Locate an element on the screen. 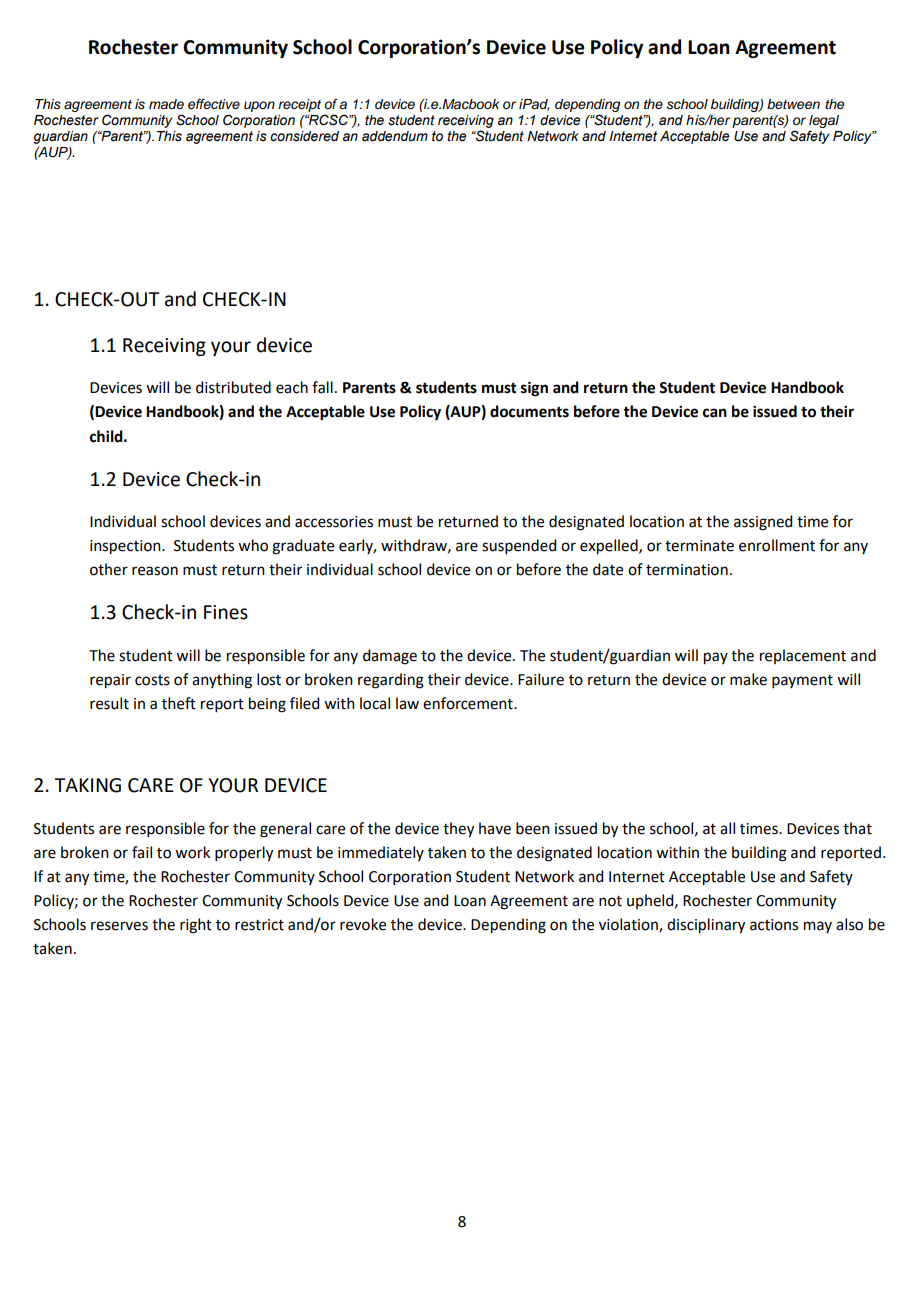 This screenshot has height=1308, width=924. made is located at coordinates (166, 104).
